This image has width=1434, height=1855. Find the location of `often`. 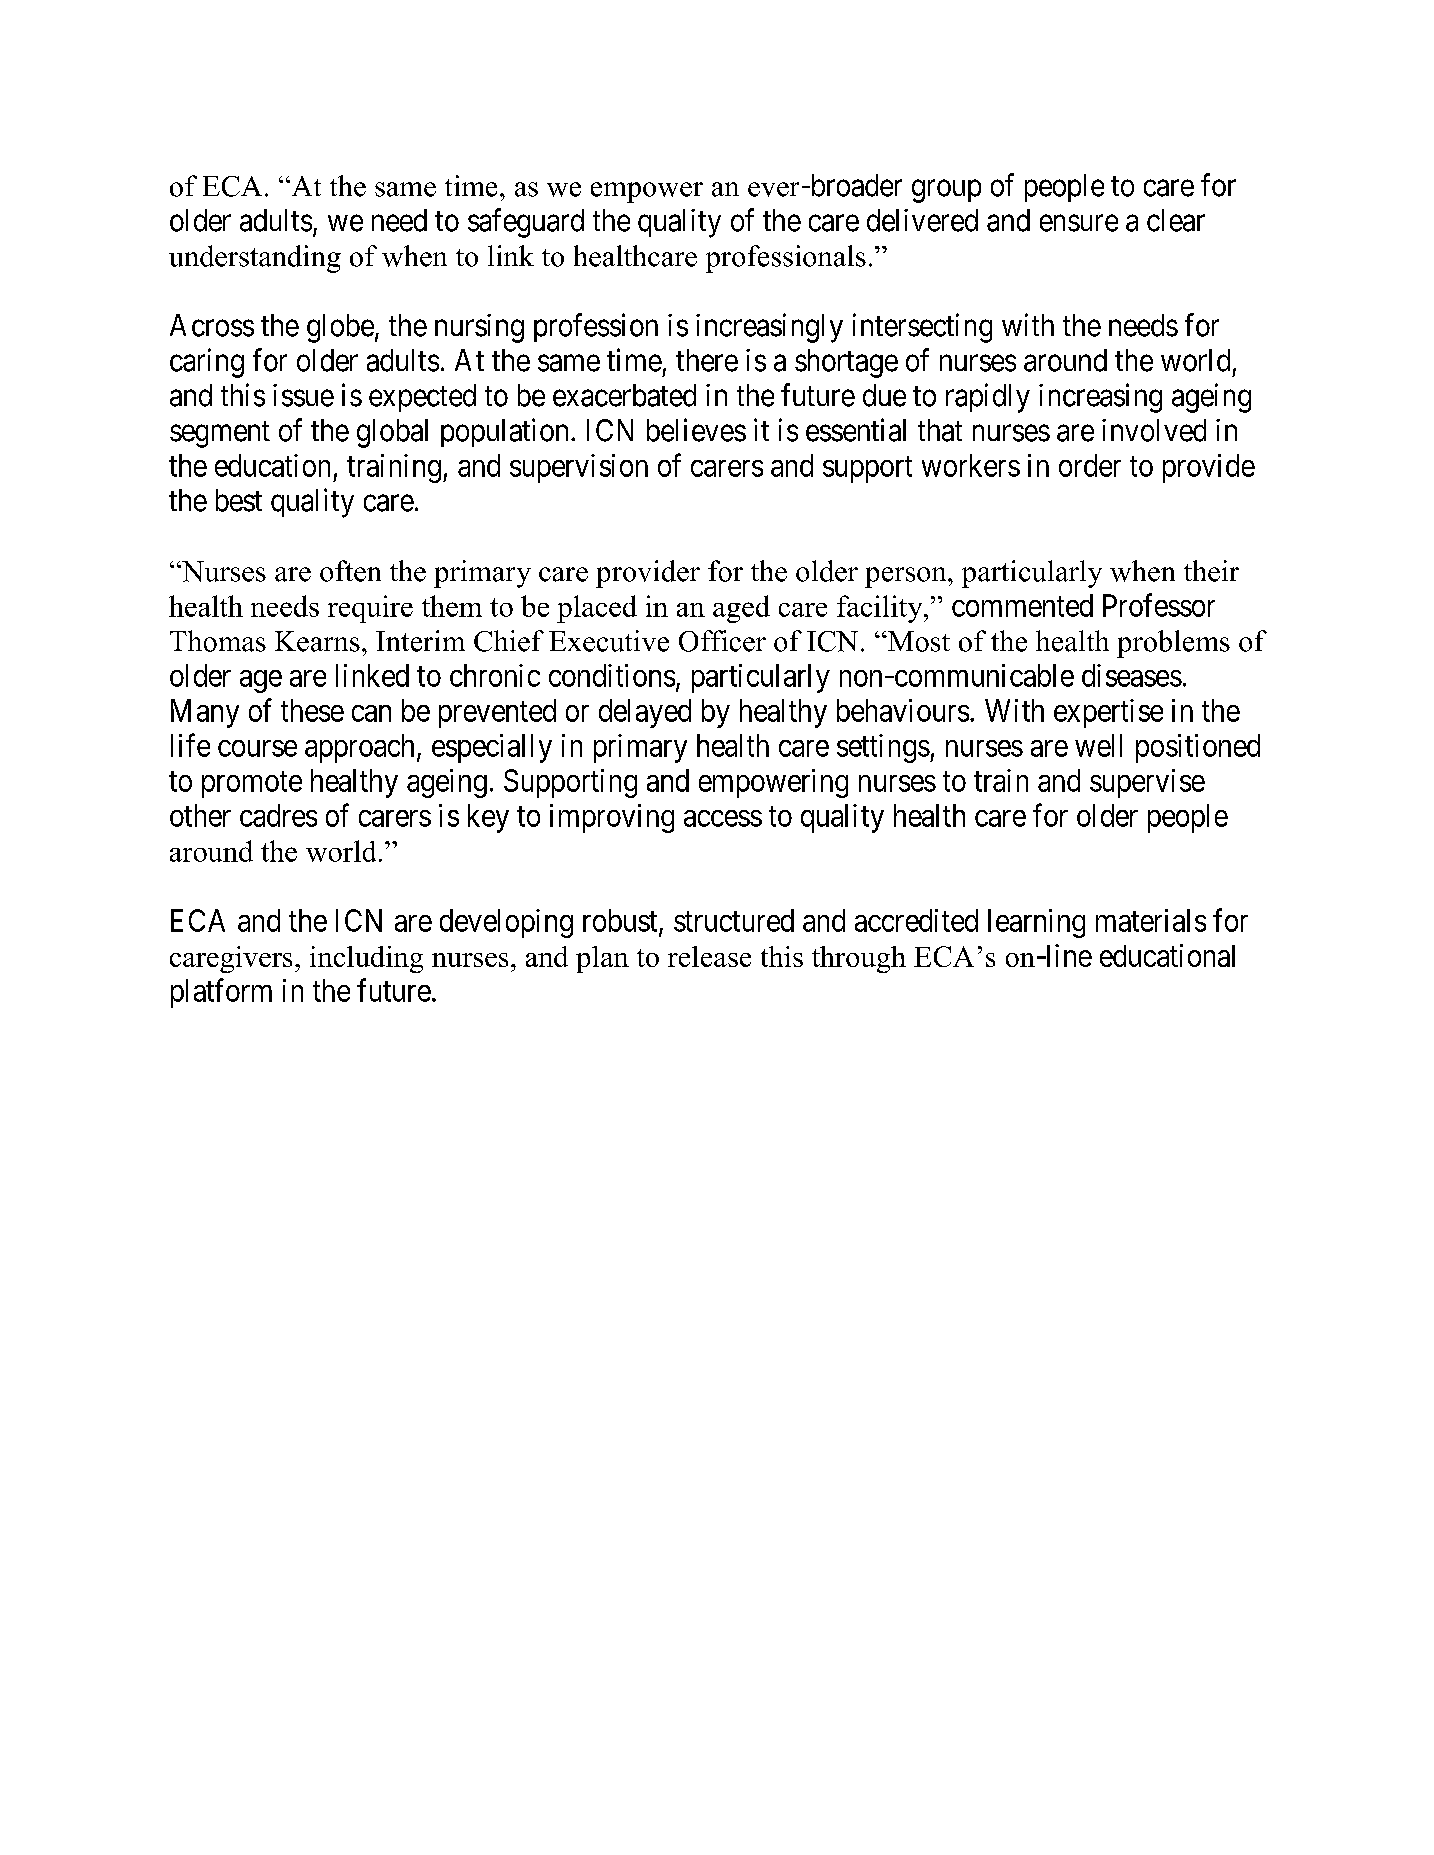

often is located at coordinates (350, 571).
